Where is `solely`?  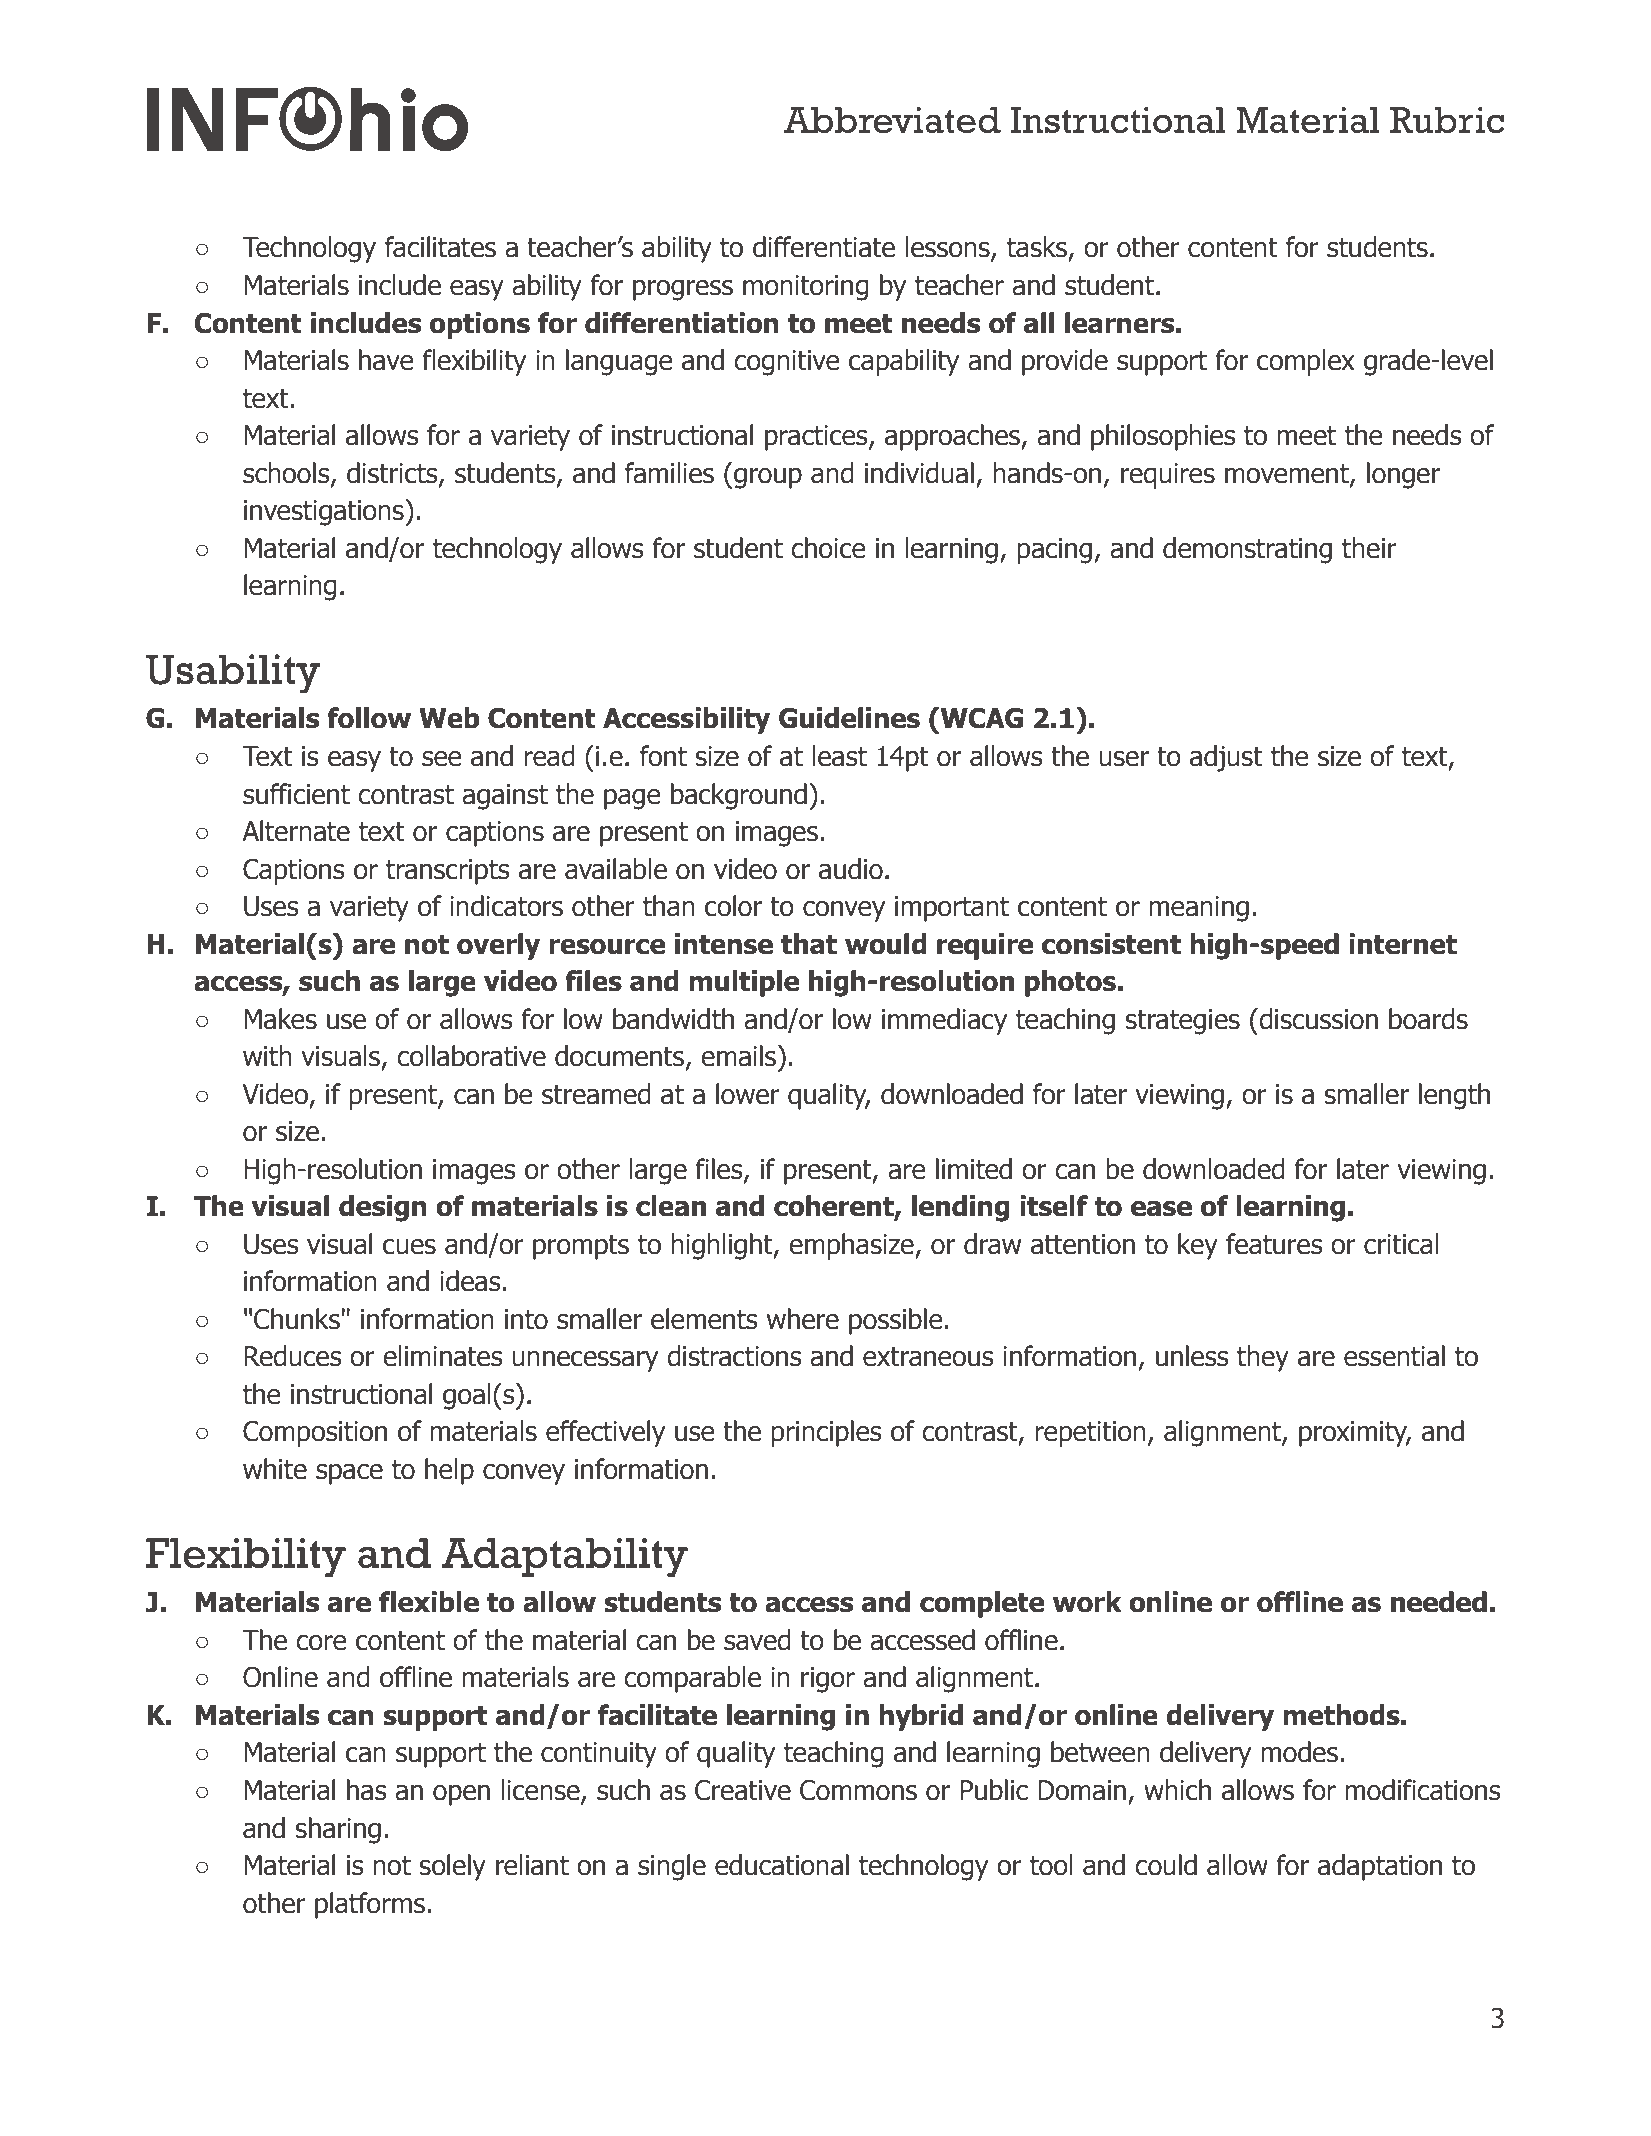 solely is located at coordinates (453, 1867).
